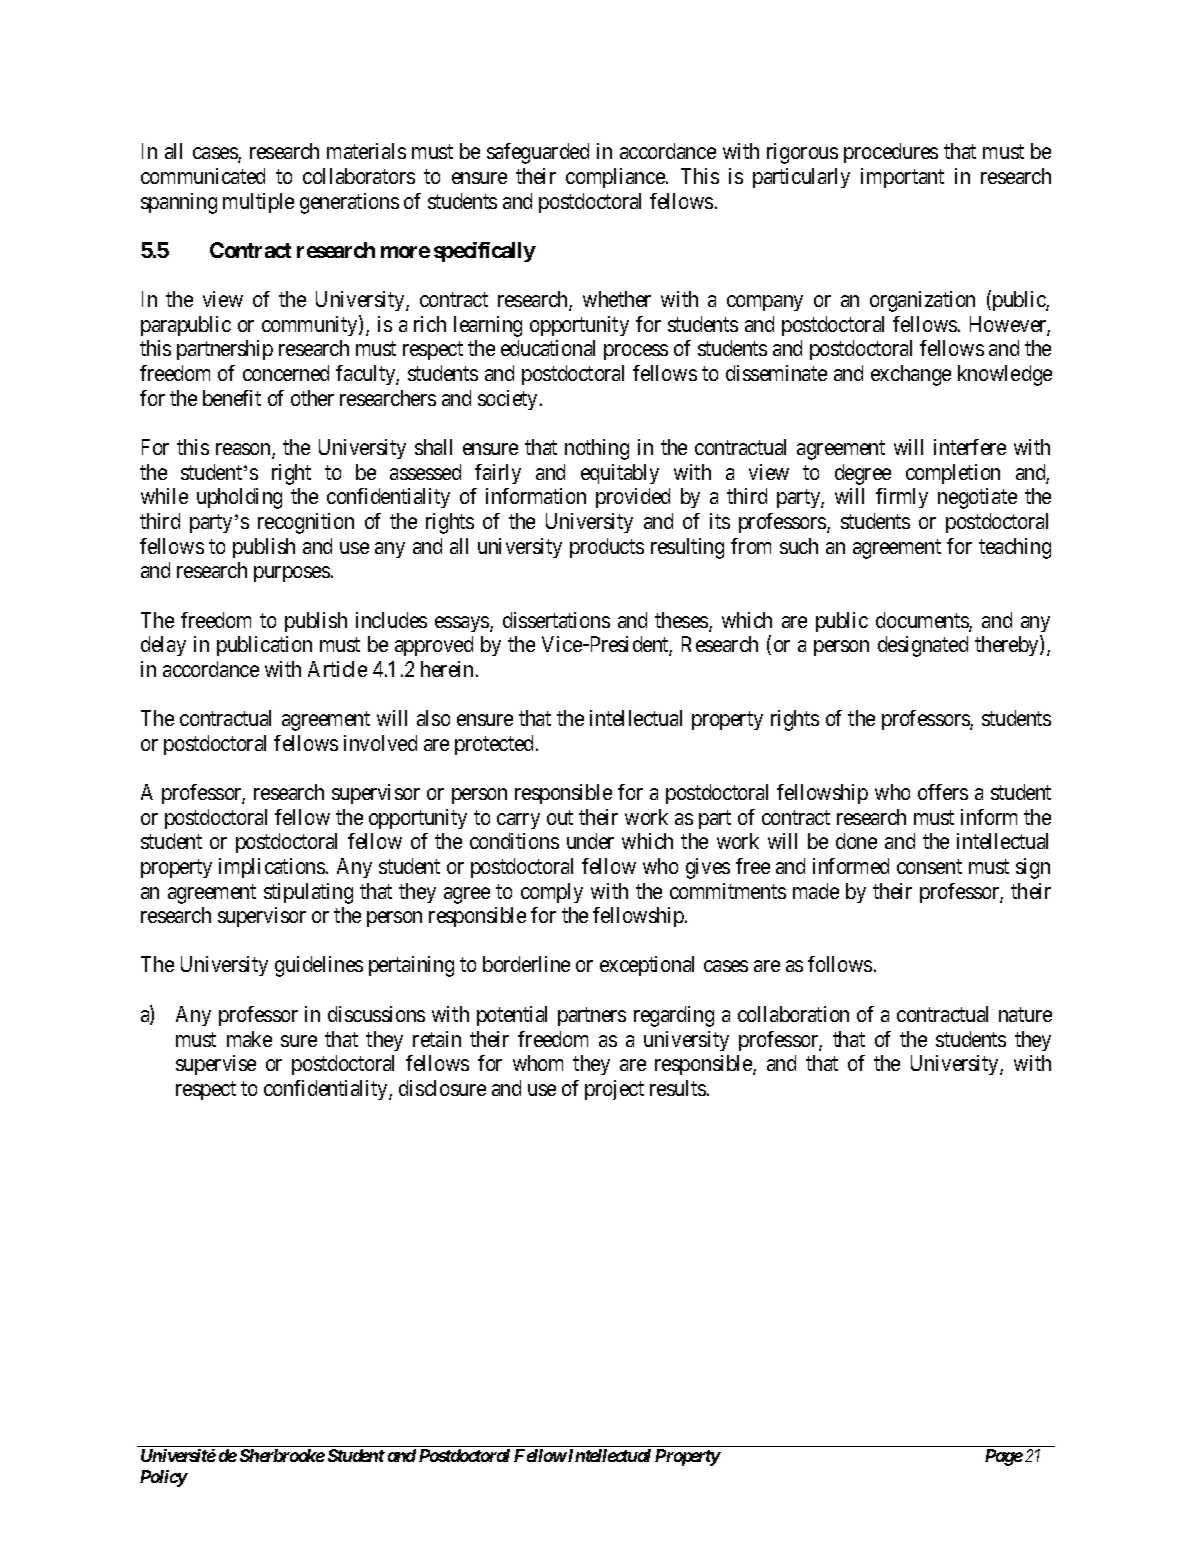 The height and width of the page is (1543, 1192). What do you see at coordinates (616, 178) in the page?
I see `compliance` at bounding box center [616, 178].
